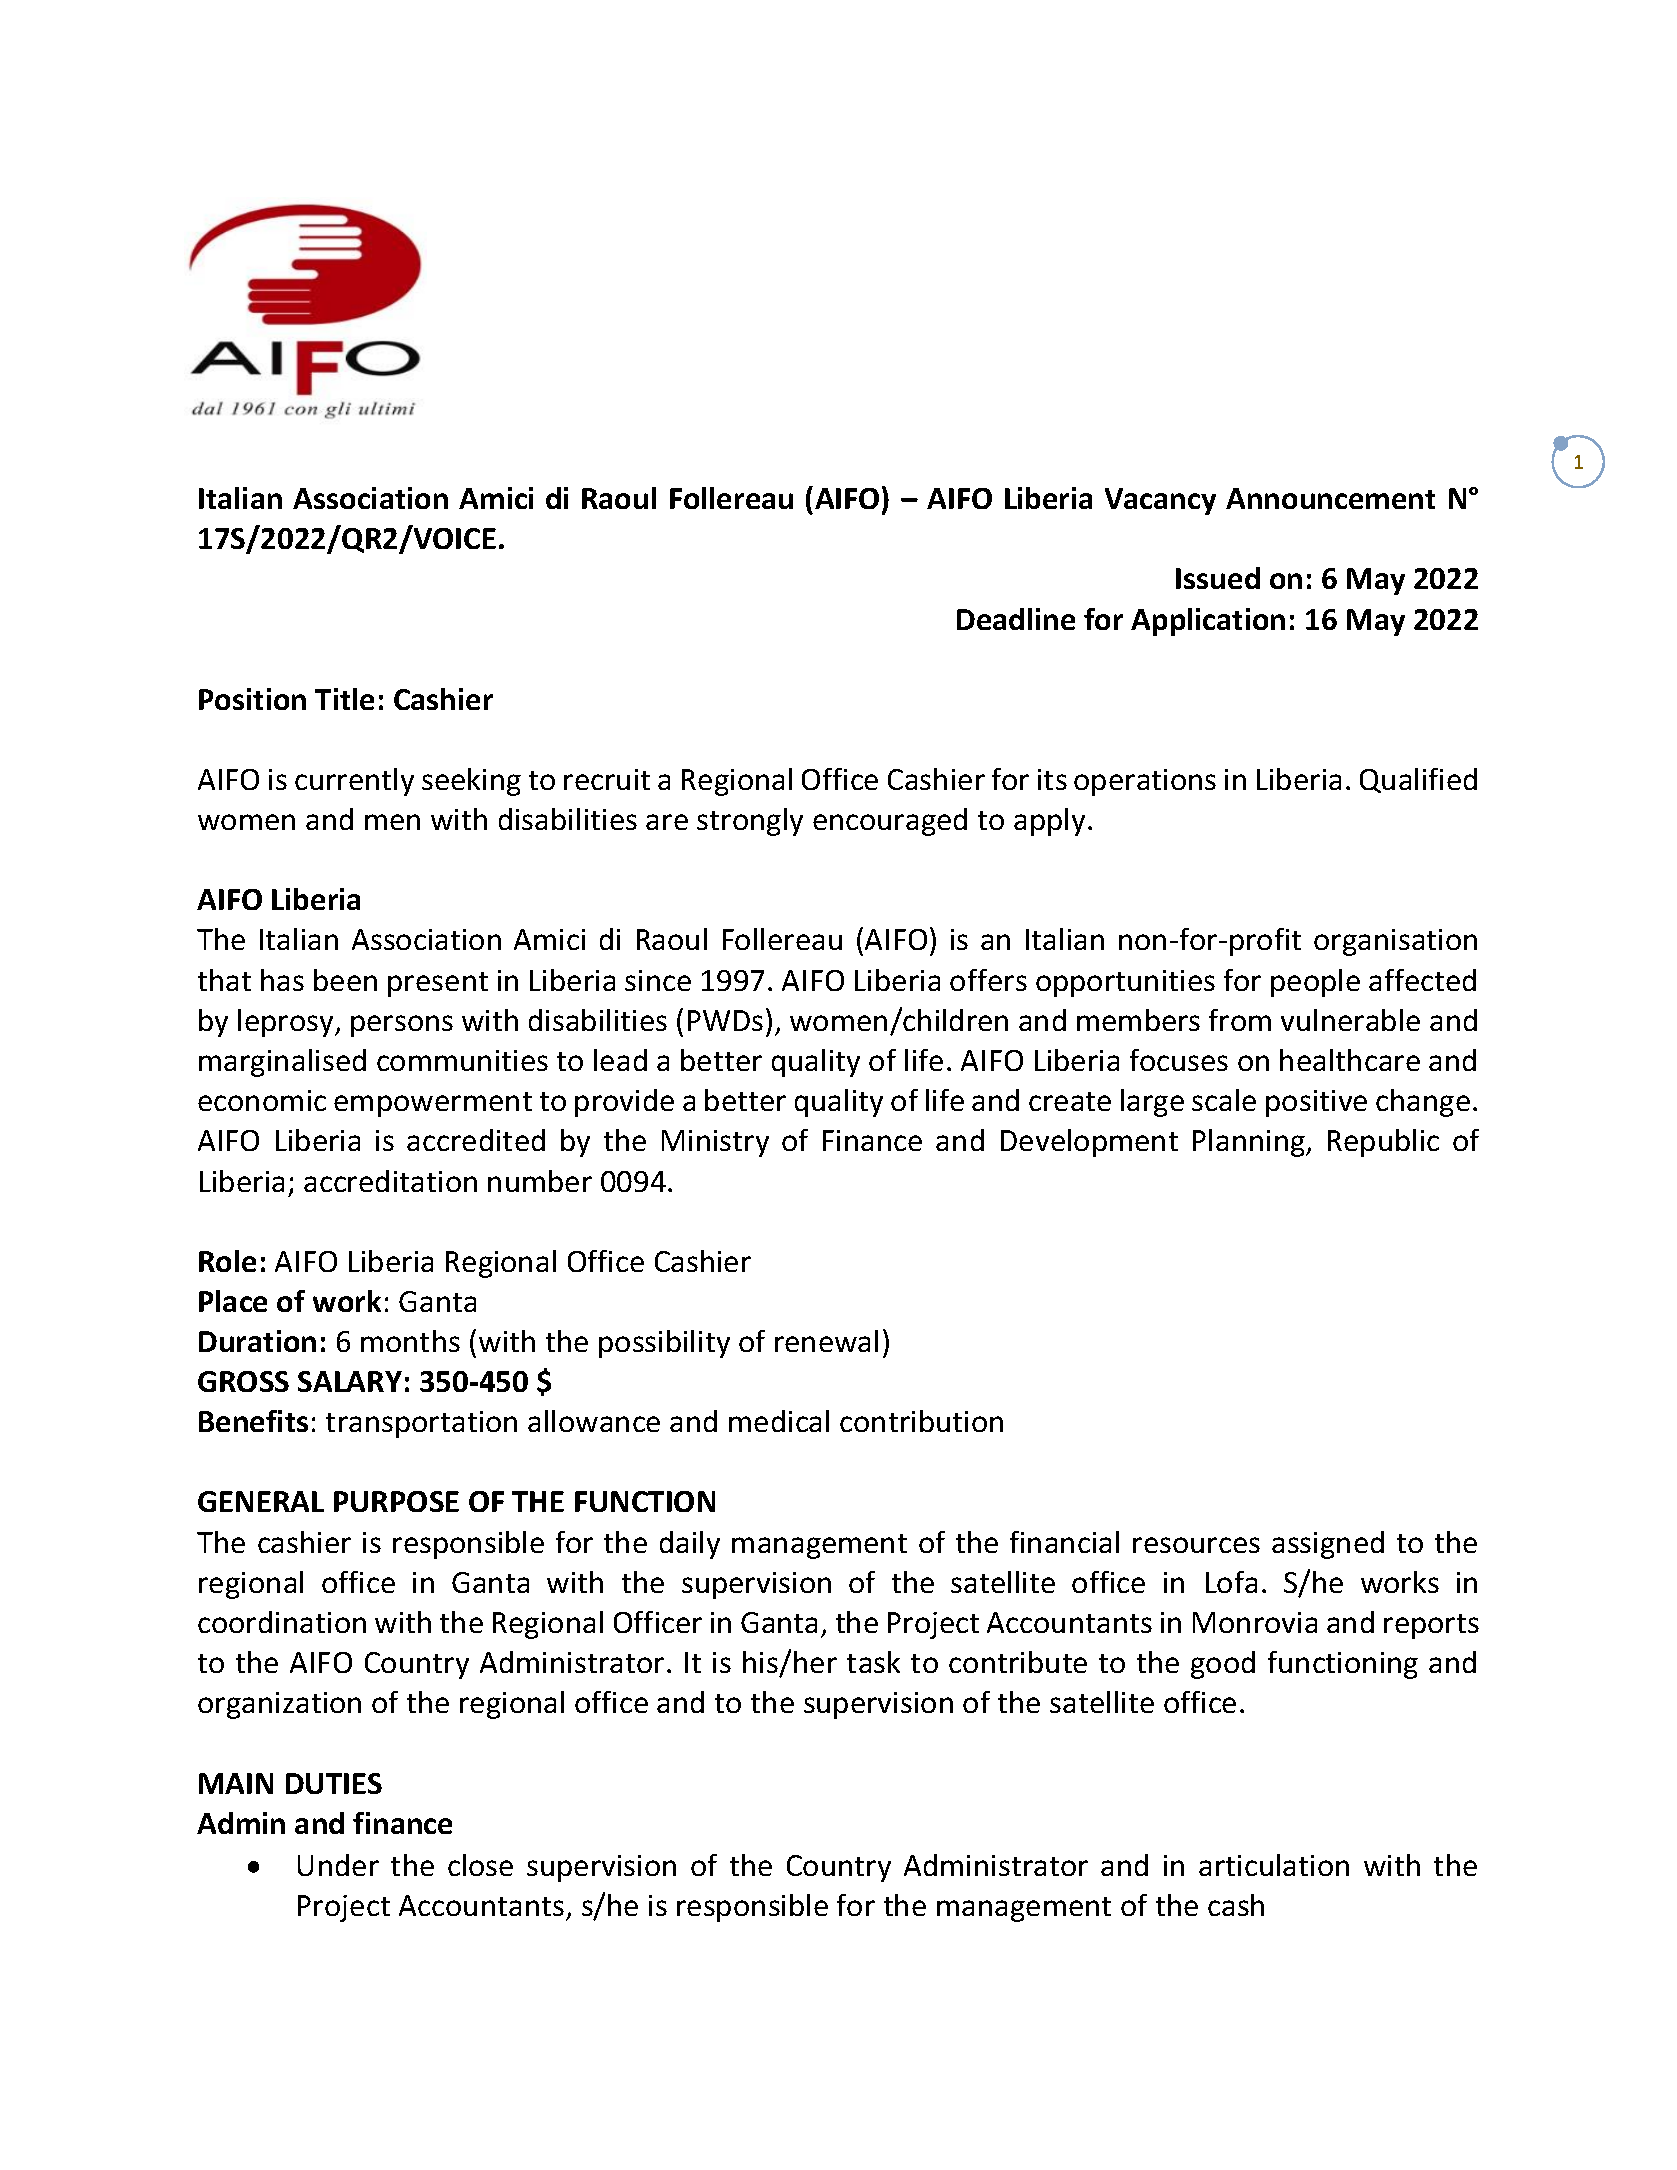  Describe the element at coordinates (1274, 1865) in the screenshot. I see `articulation` at that location.
